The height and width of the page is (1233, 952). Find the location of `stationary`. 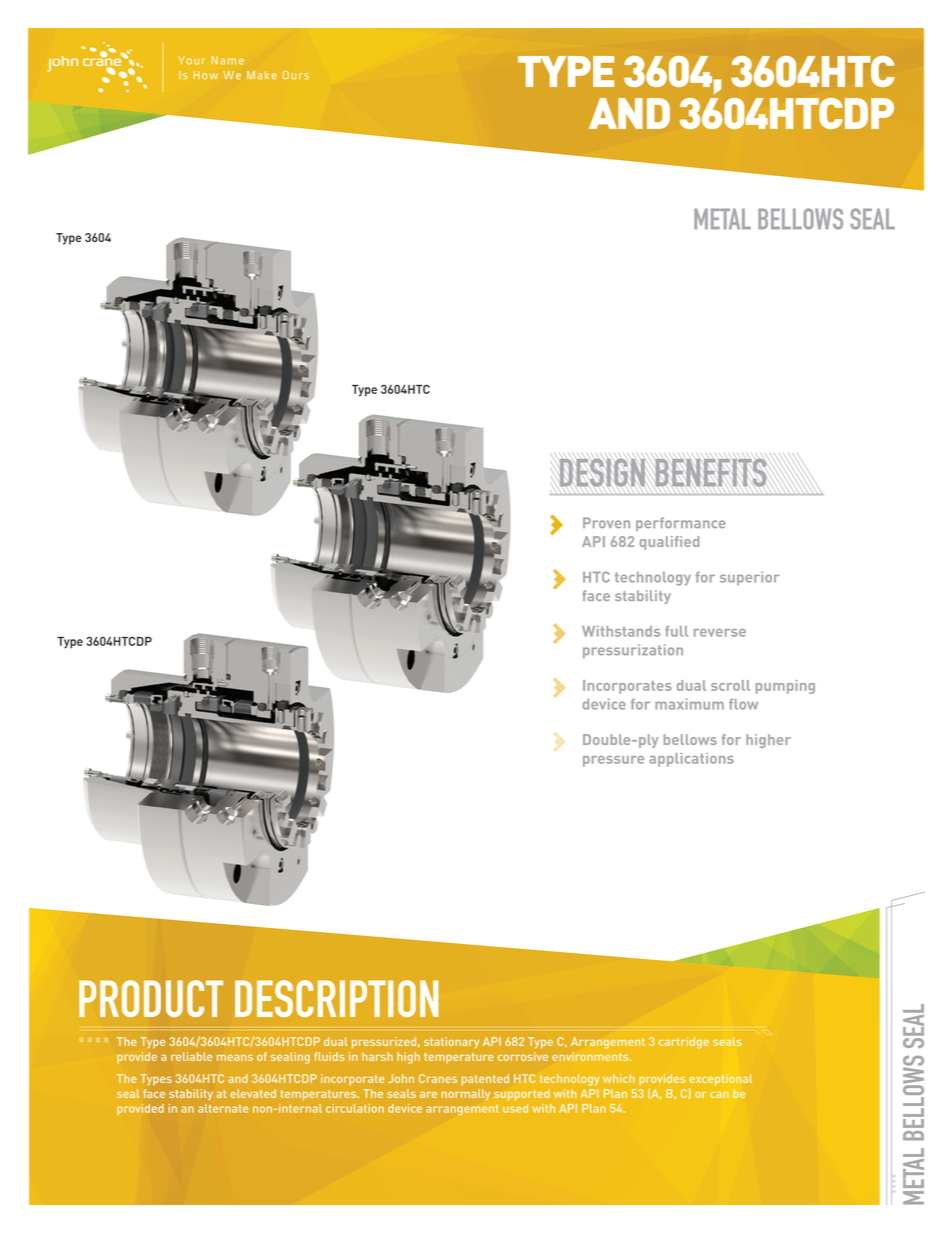

stationary is located at coordinates (451, 1043).
